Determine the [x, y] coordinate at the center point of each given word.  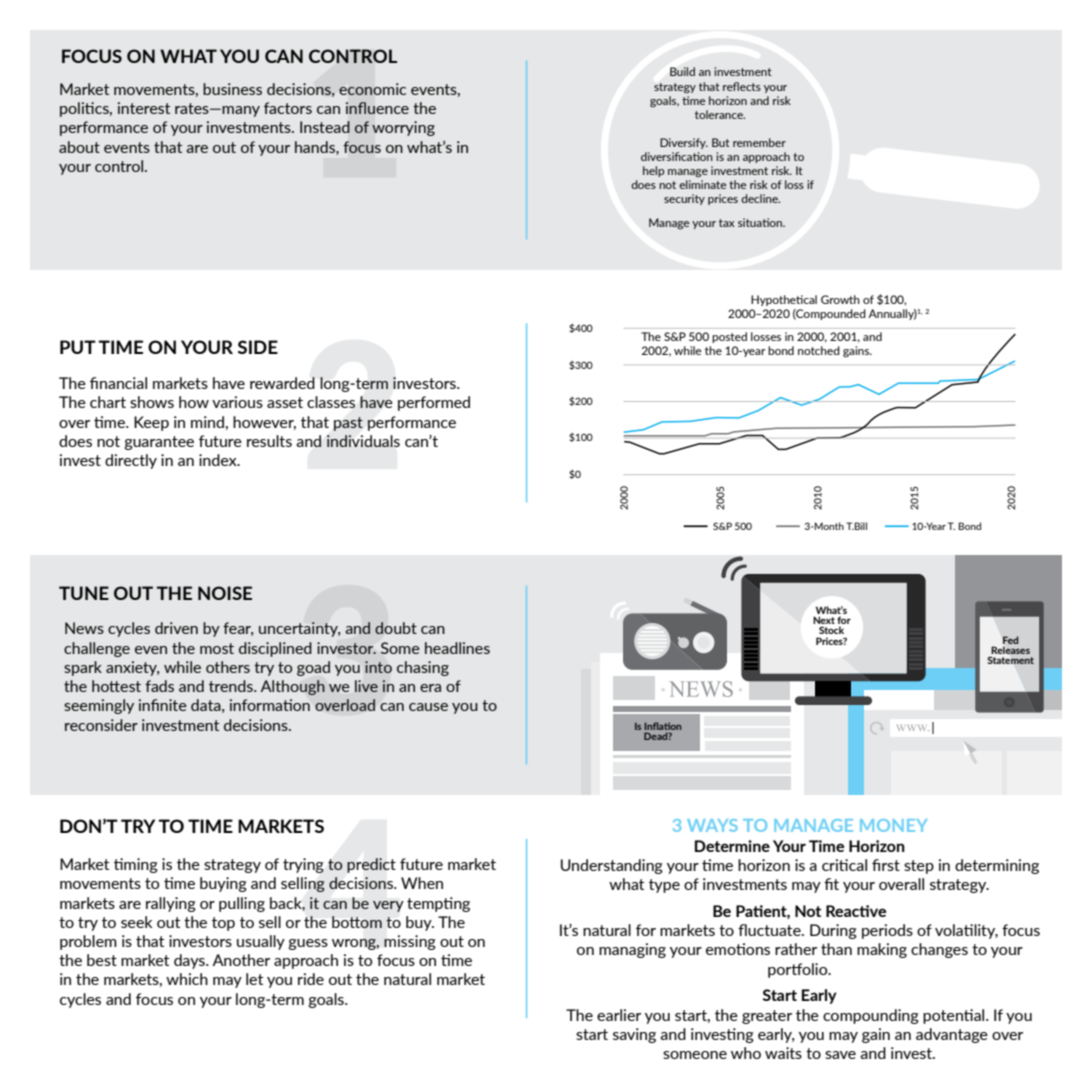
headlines [457, 648]
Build [682, 71]
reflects [742, 86]
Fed [1011, 640]
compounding [871, 1016]
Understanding [612, 866]
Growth [840, 299]
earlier [619, 1015]
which [187, 979]
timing [136, 865]
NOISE [225, 593]
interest [144, 108]
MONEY [893, 825]
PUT [78, 347]
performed [434, 403]
